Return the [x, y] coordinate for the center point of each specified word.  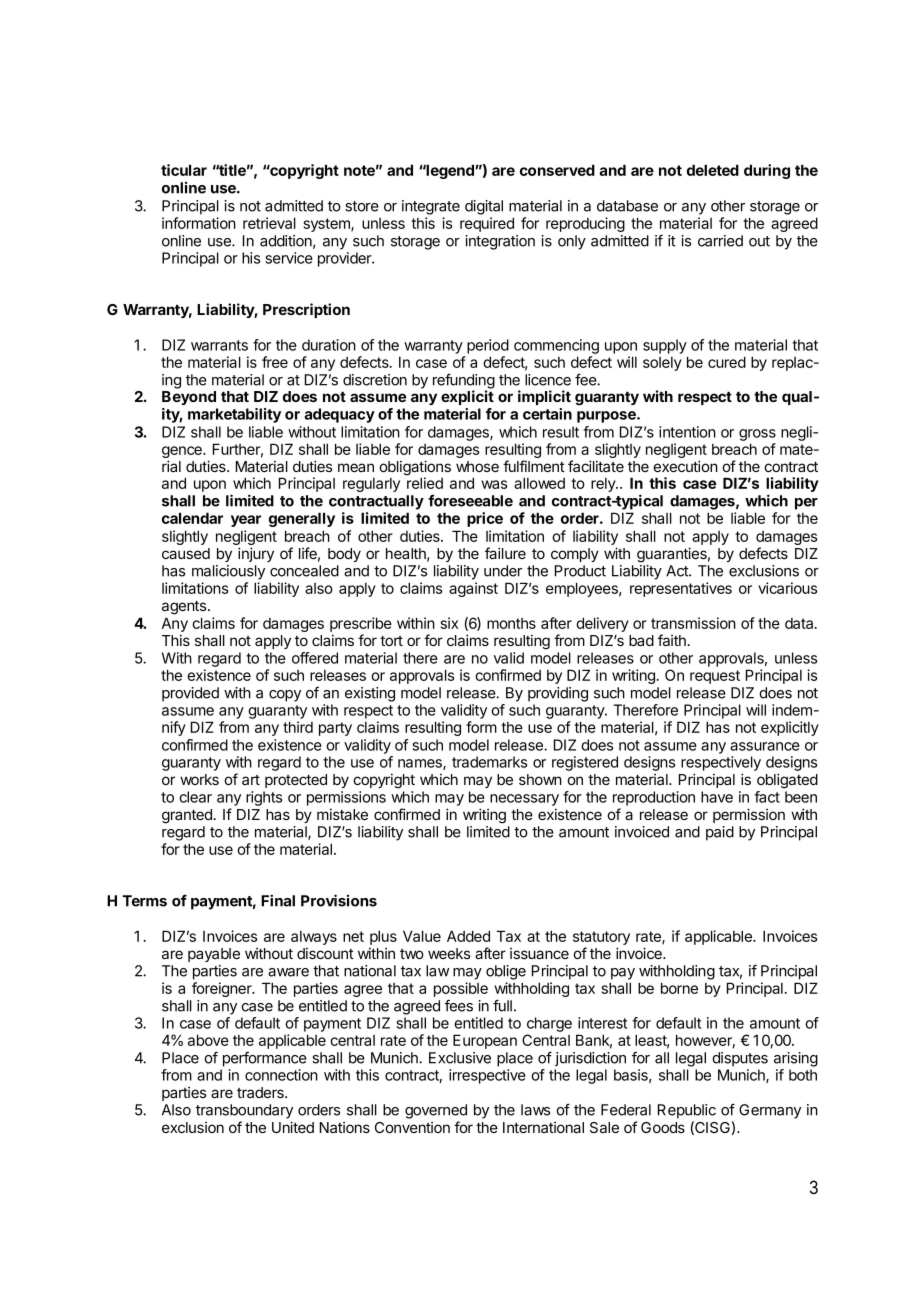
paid [720, 833]
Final [278, 900]
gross [757, 435]
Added [468, 936]
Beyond [189, 398]
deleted [713, 170]
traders [261, 1092]
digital [484, 207]
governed [436, 1111]
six [449, 623]
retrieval [269, 223]
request [715, 677]
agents [185, 608]
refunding [464, 382]
